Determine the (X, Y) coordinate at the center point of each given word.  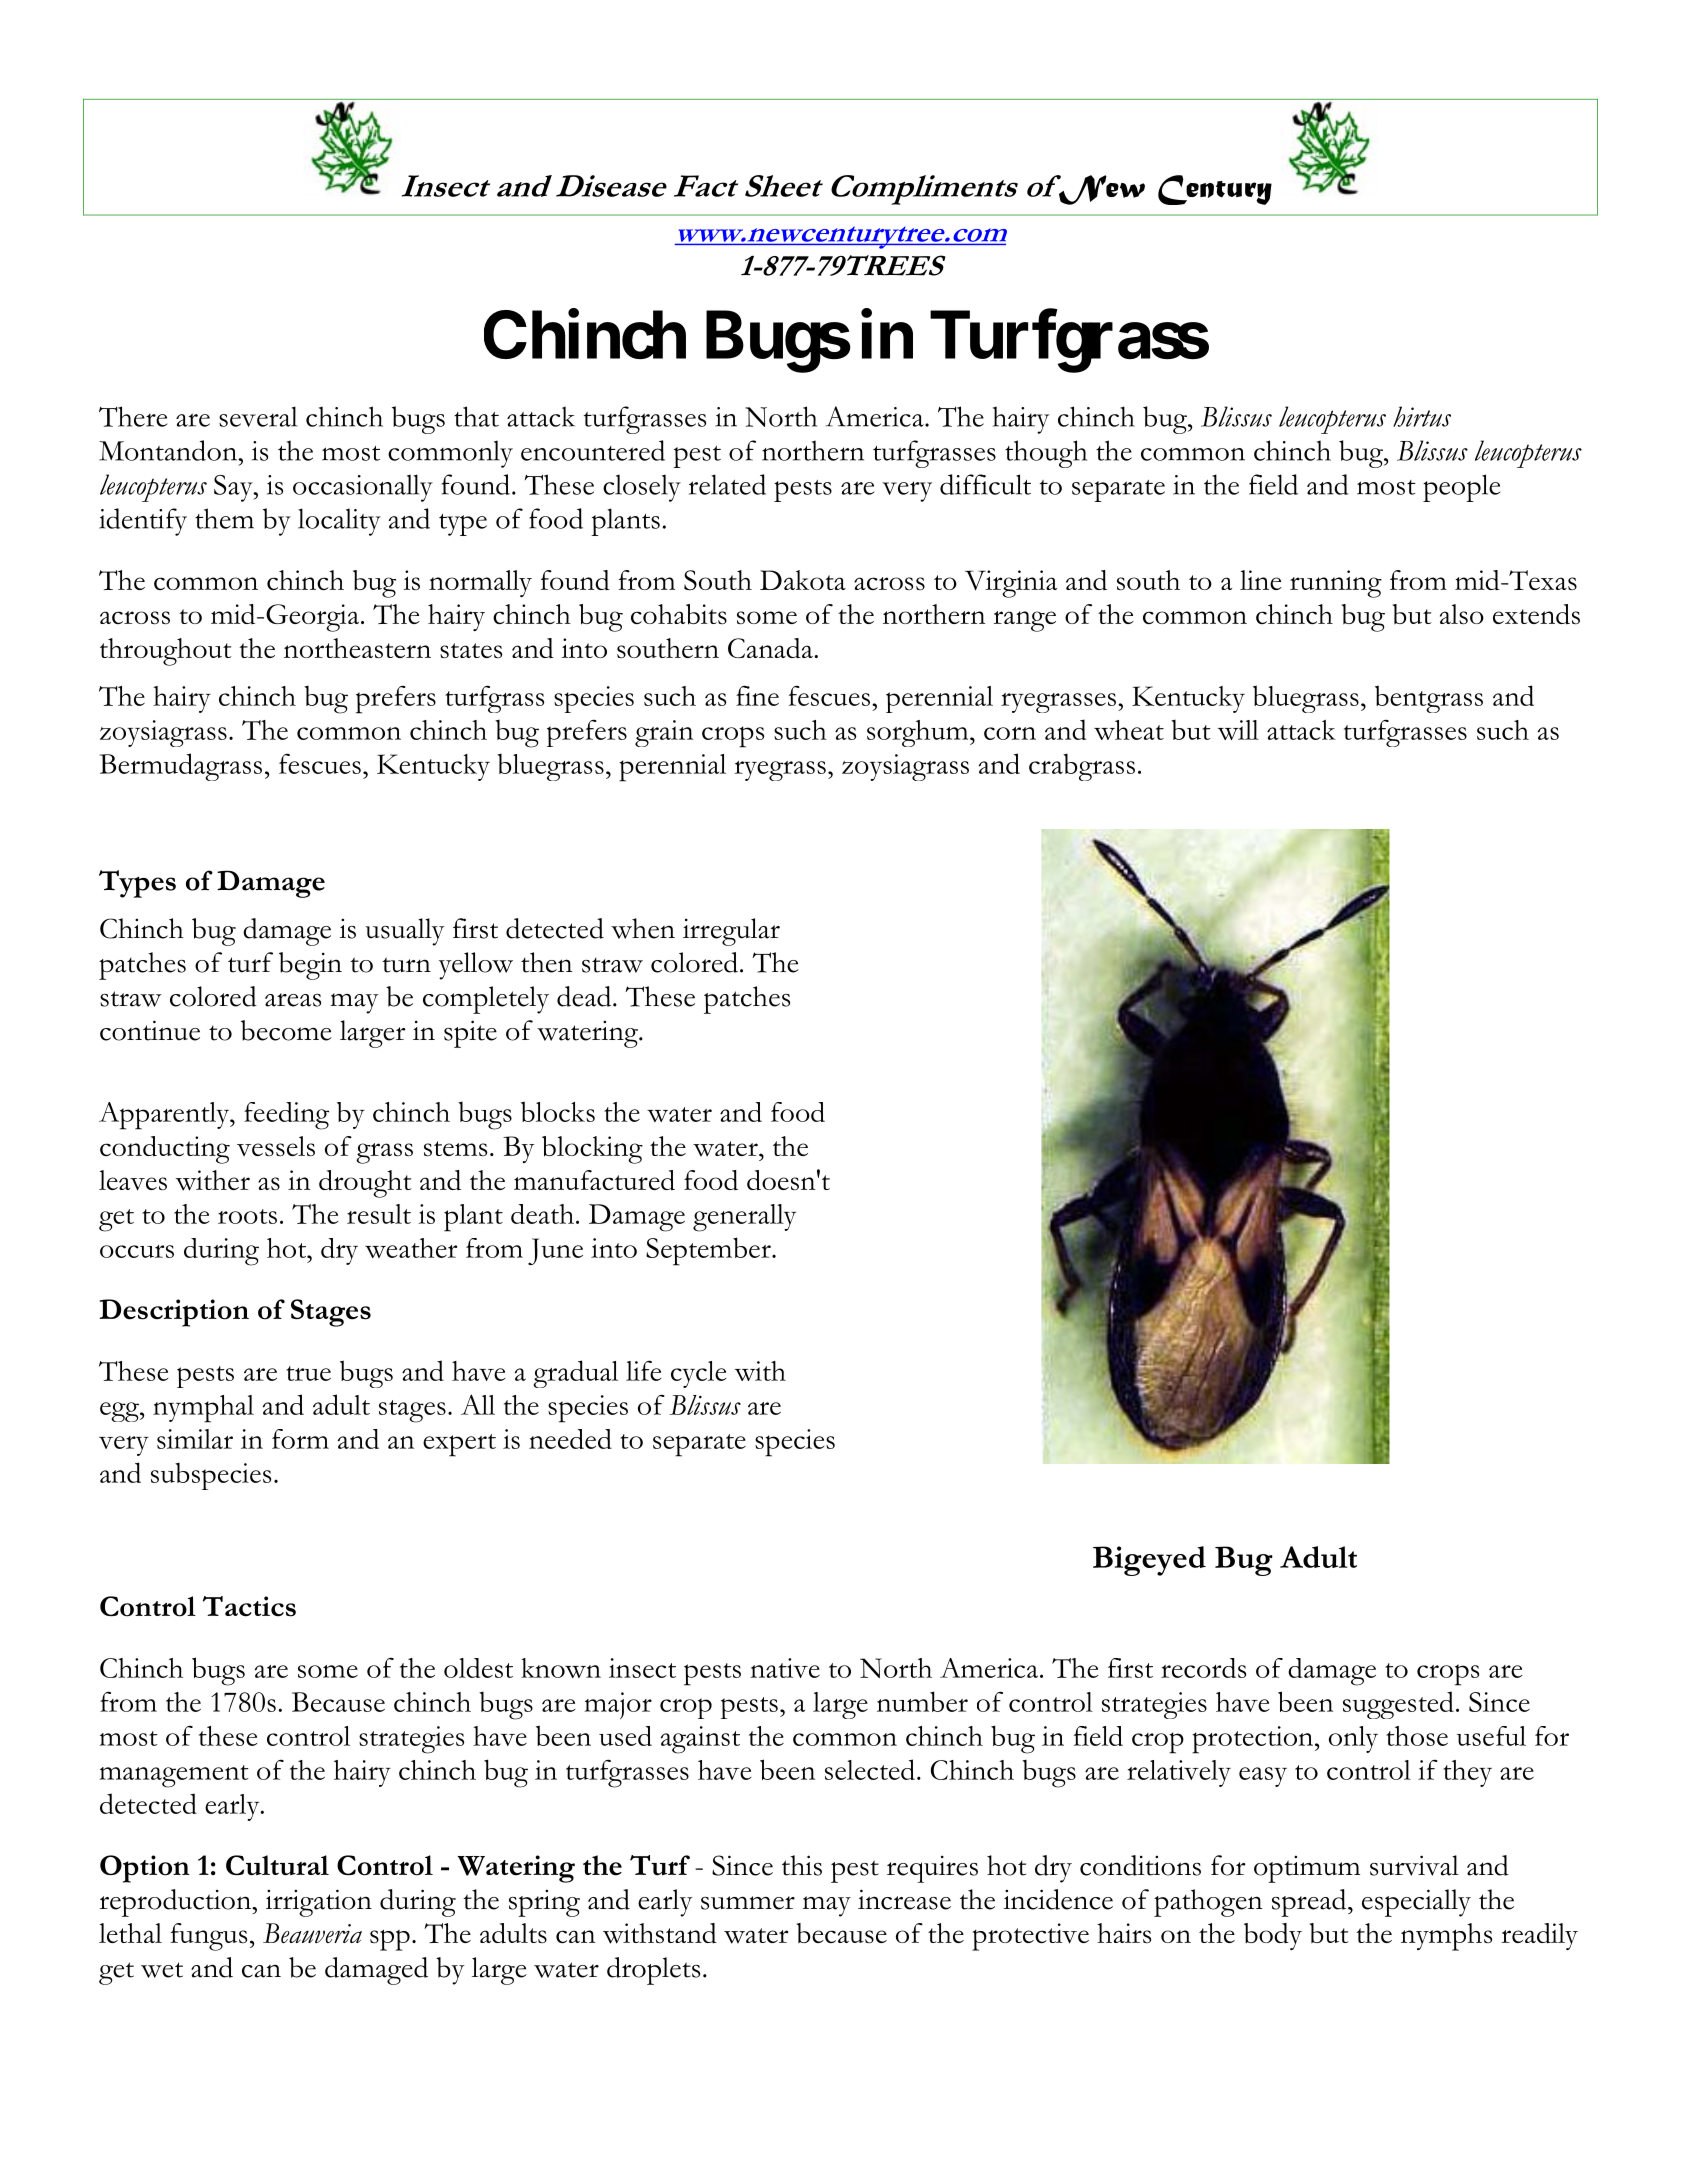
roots (247, 1216)
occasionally (363, 488)
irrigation (319, 1903)
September (709, 1251)
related (727, 484)
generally (744, 1218)
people (1461, 488)
